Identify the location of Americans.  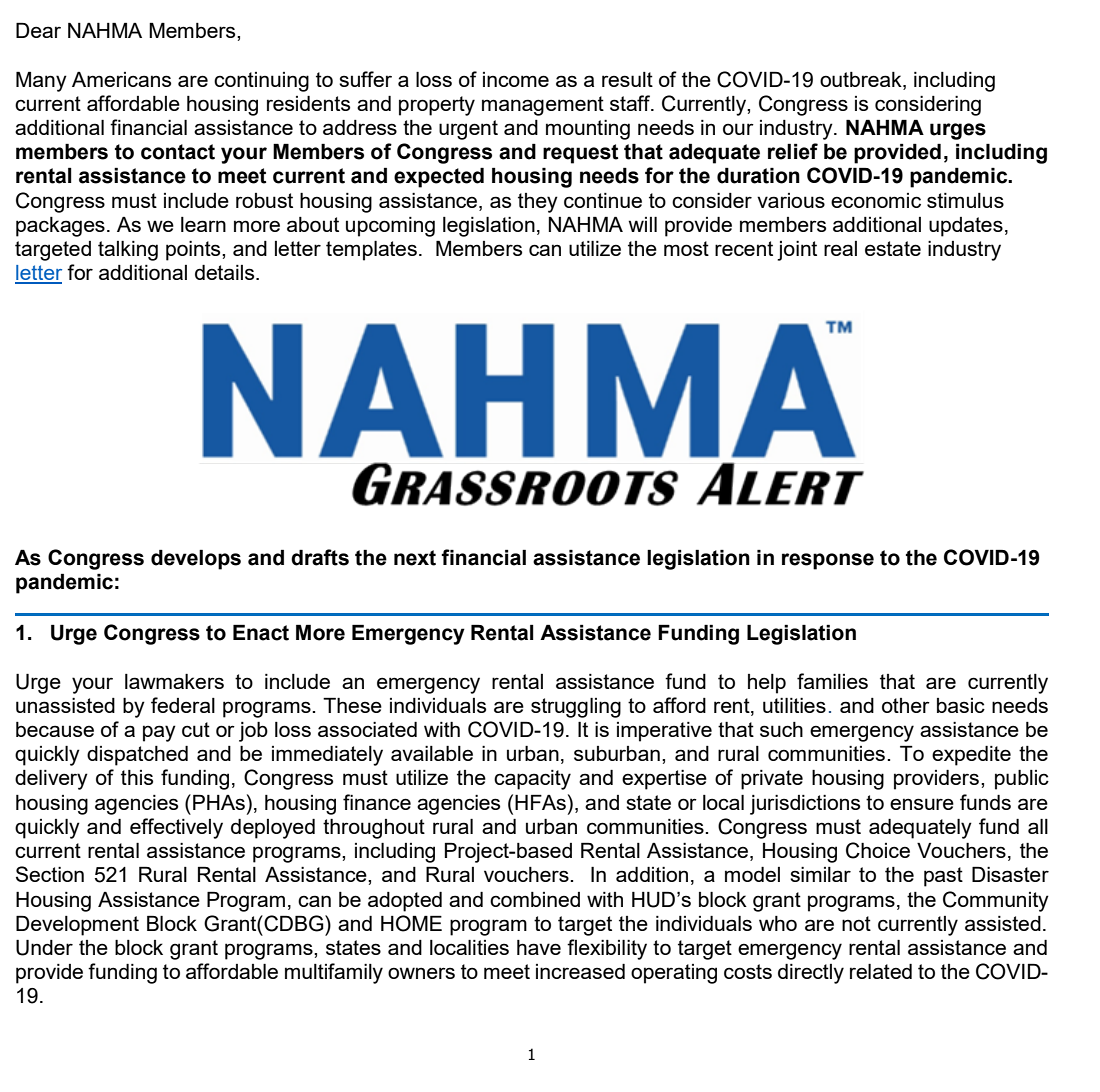
(121, 79).
